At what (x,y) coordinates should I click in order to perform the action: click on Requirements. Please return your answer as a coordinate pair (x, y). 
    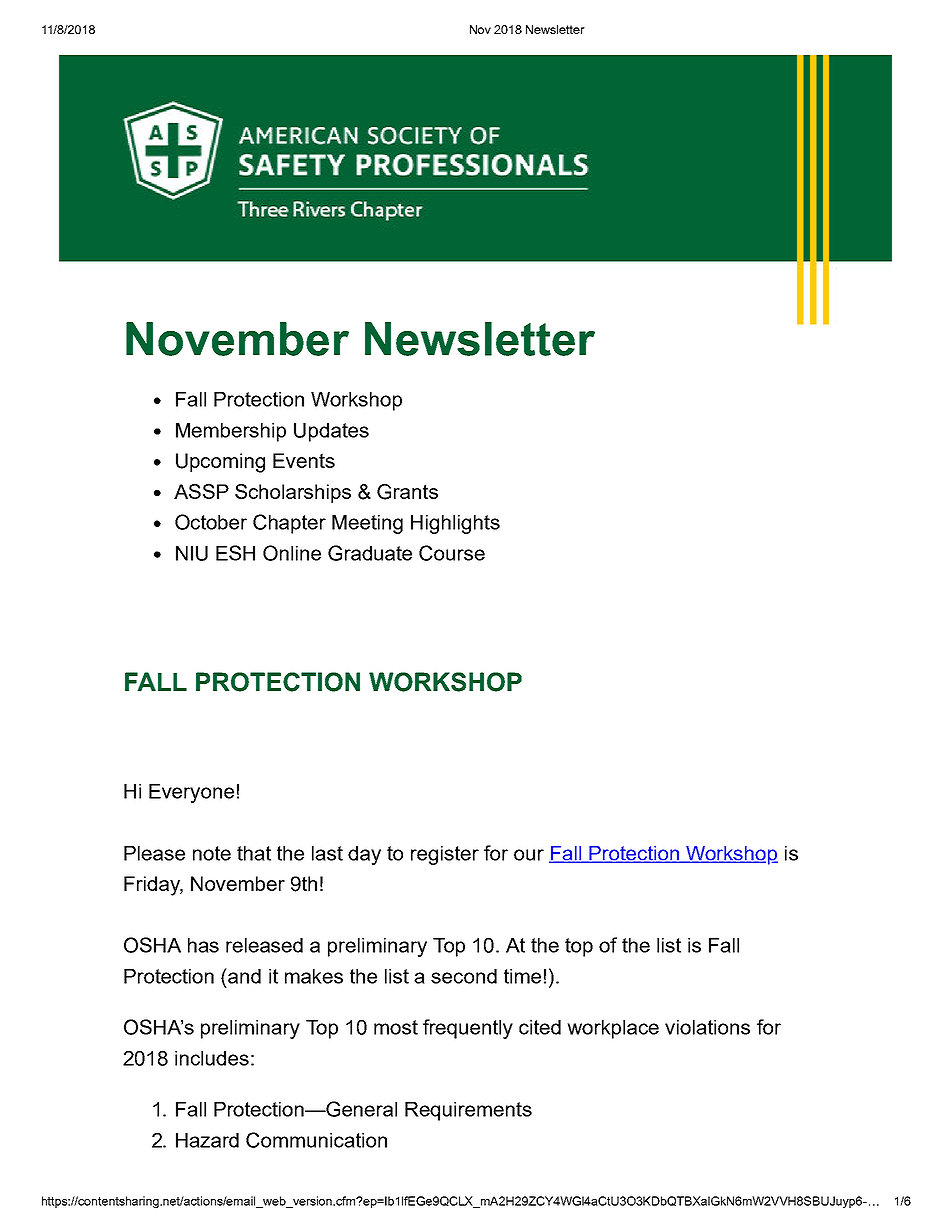
    Looking at the image, I should click on (468, 1111).
